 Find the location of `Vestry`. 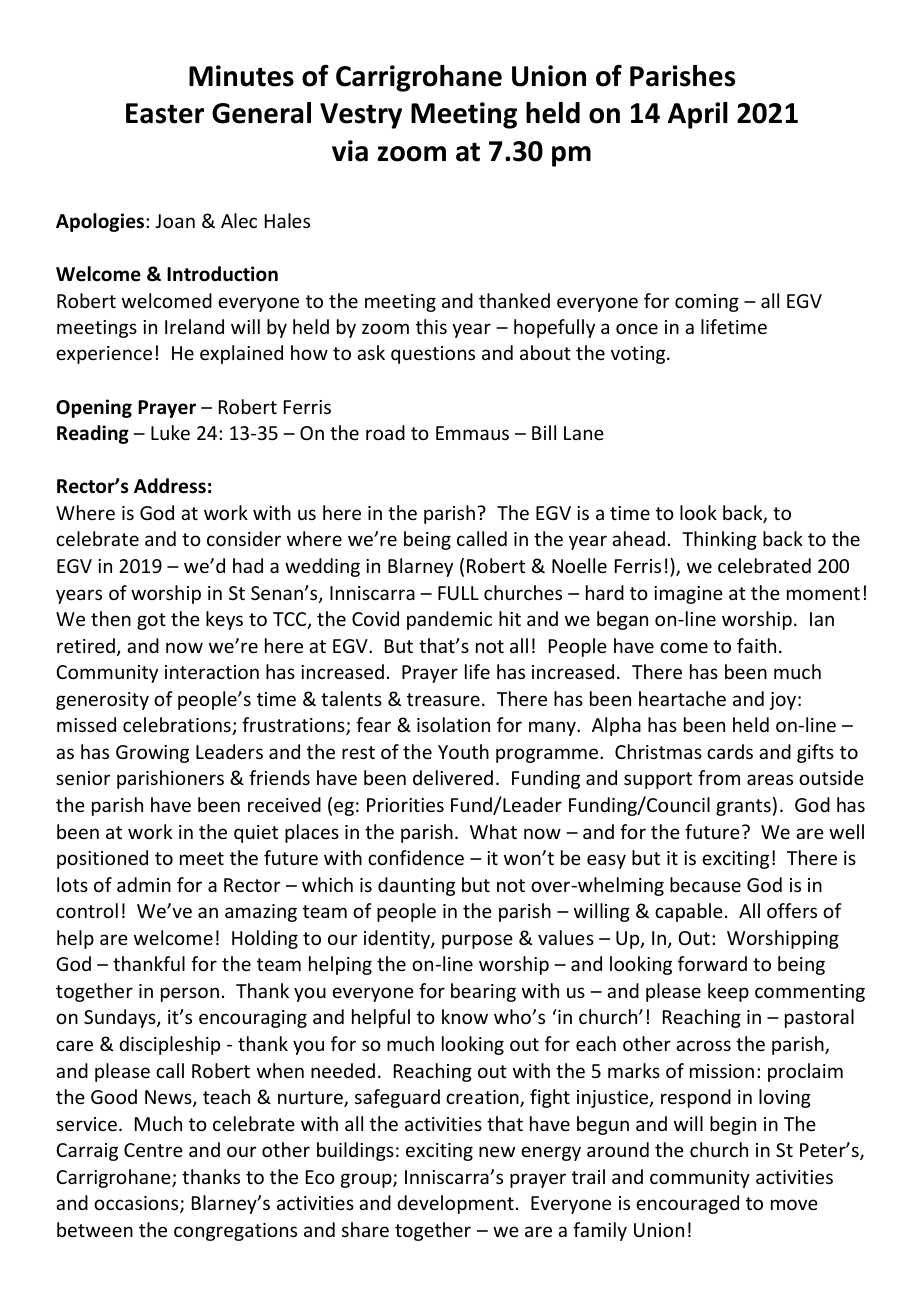

Vestry is located at coordinates (361, 116).
